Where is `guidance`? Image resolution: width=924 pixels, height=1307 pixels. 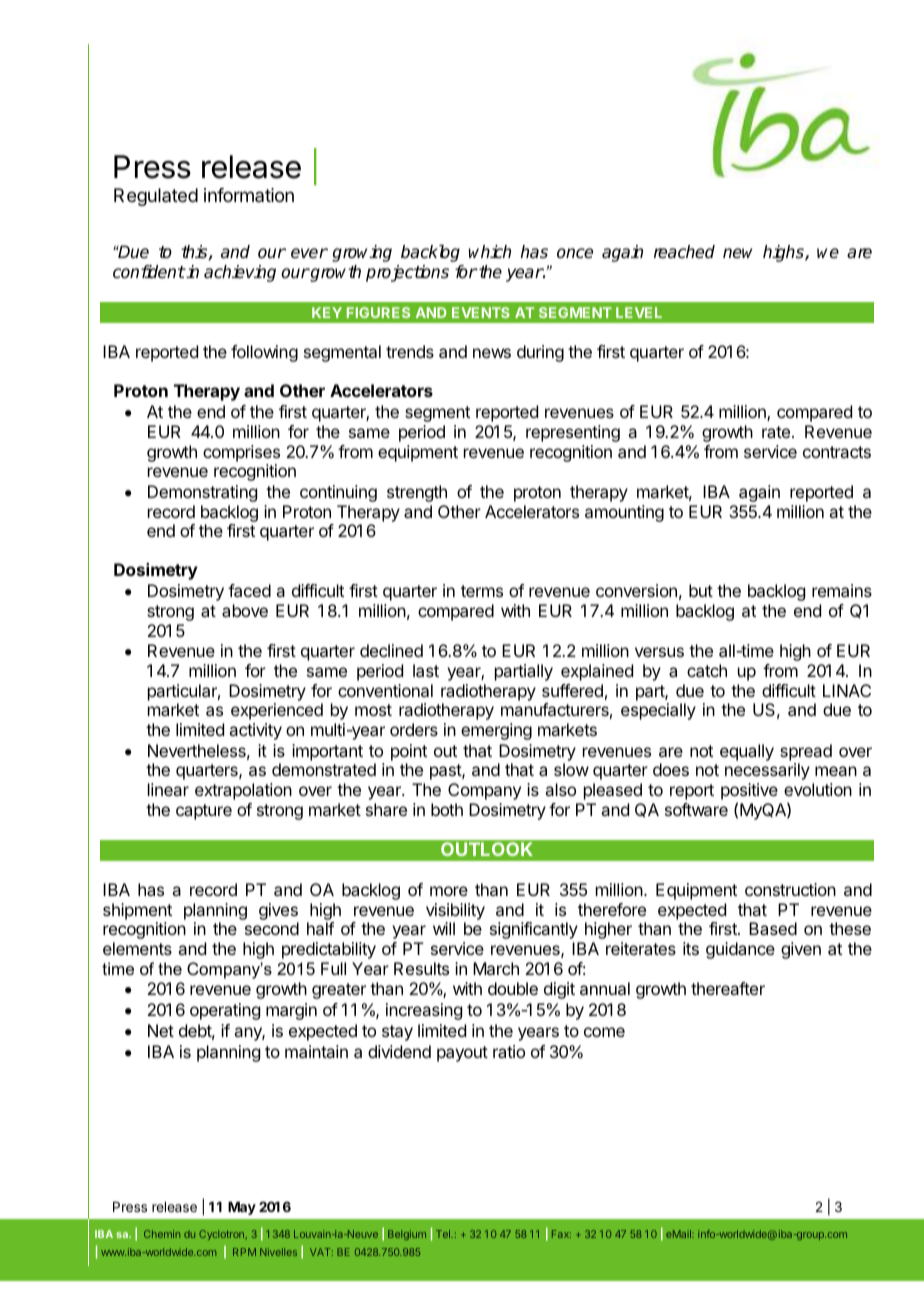 guidance is located at coordinates (740, 950).
